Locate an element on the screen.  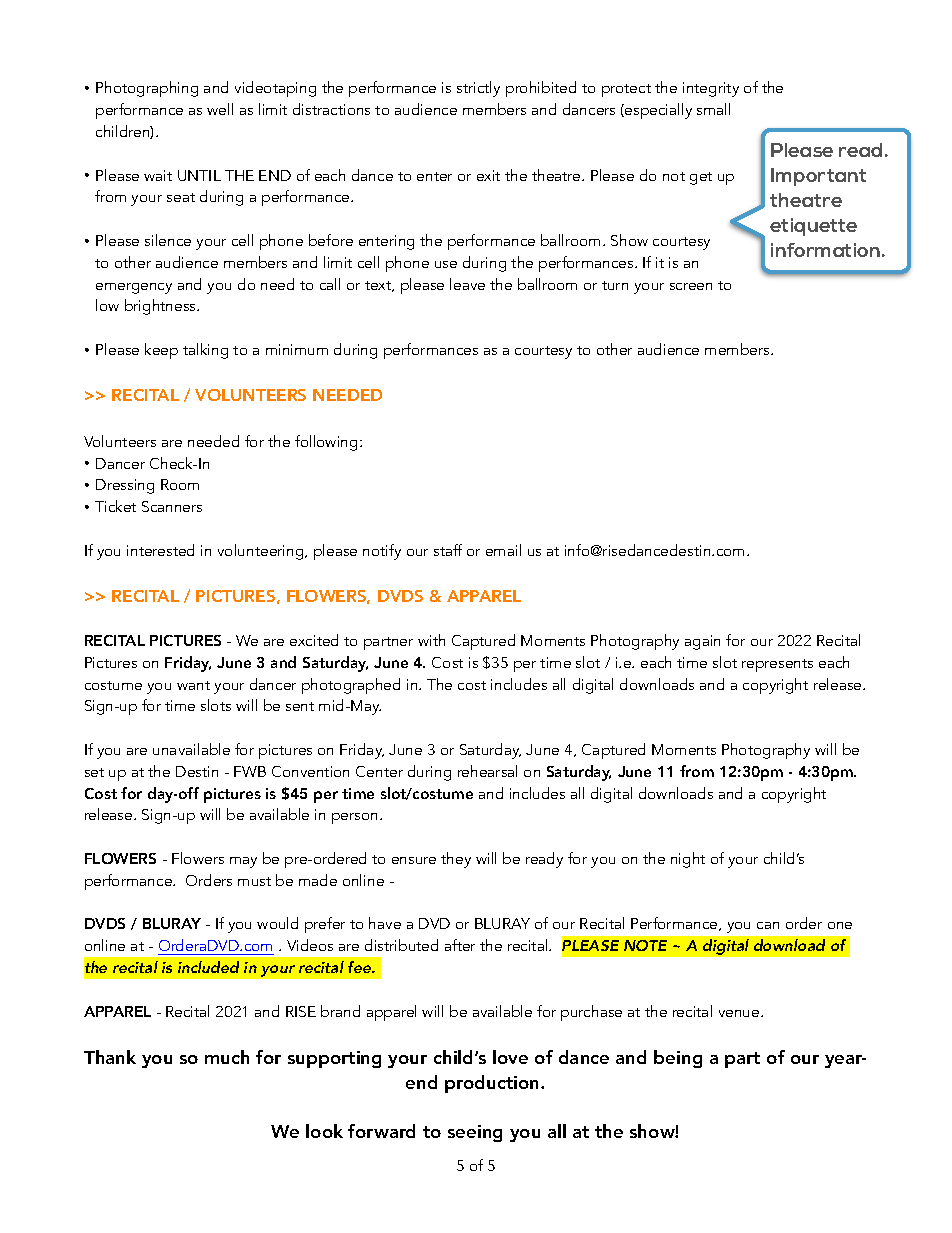
again is located at coordinates (702, 642).
